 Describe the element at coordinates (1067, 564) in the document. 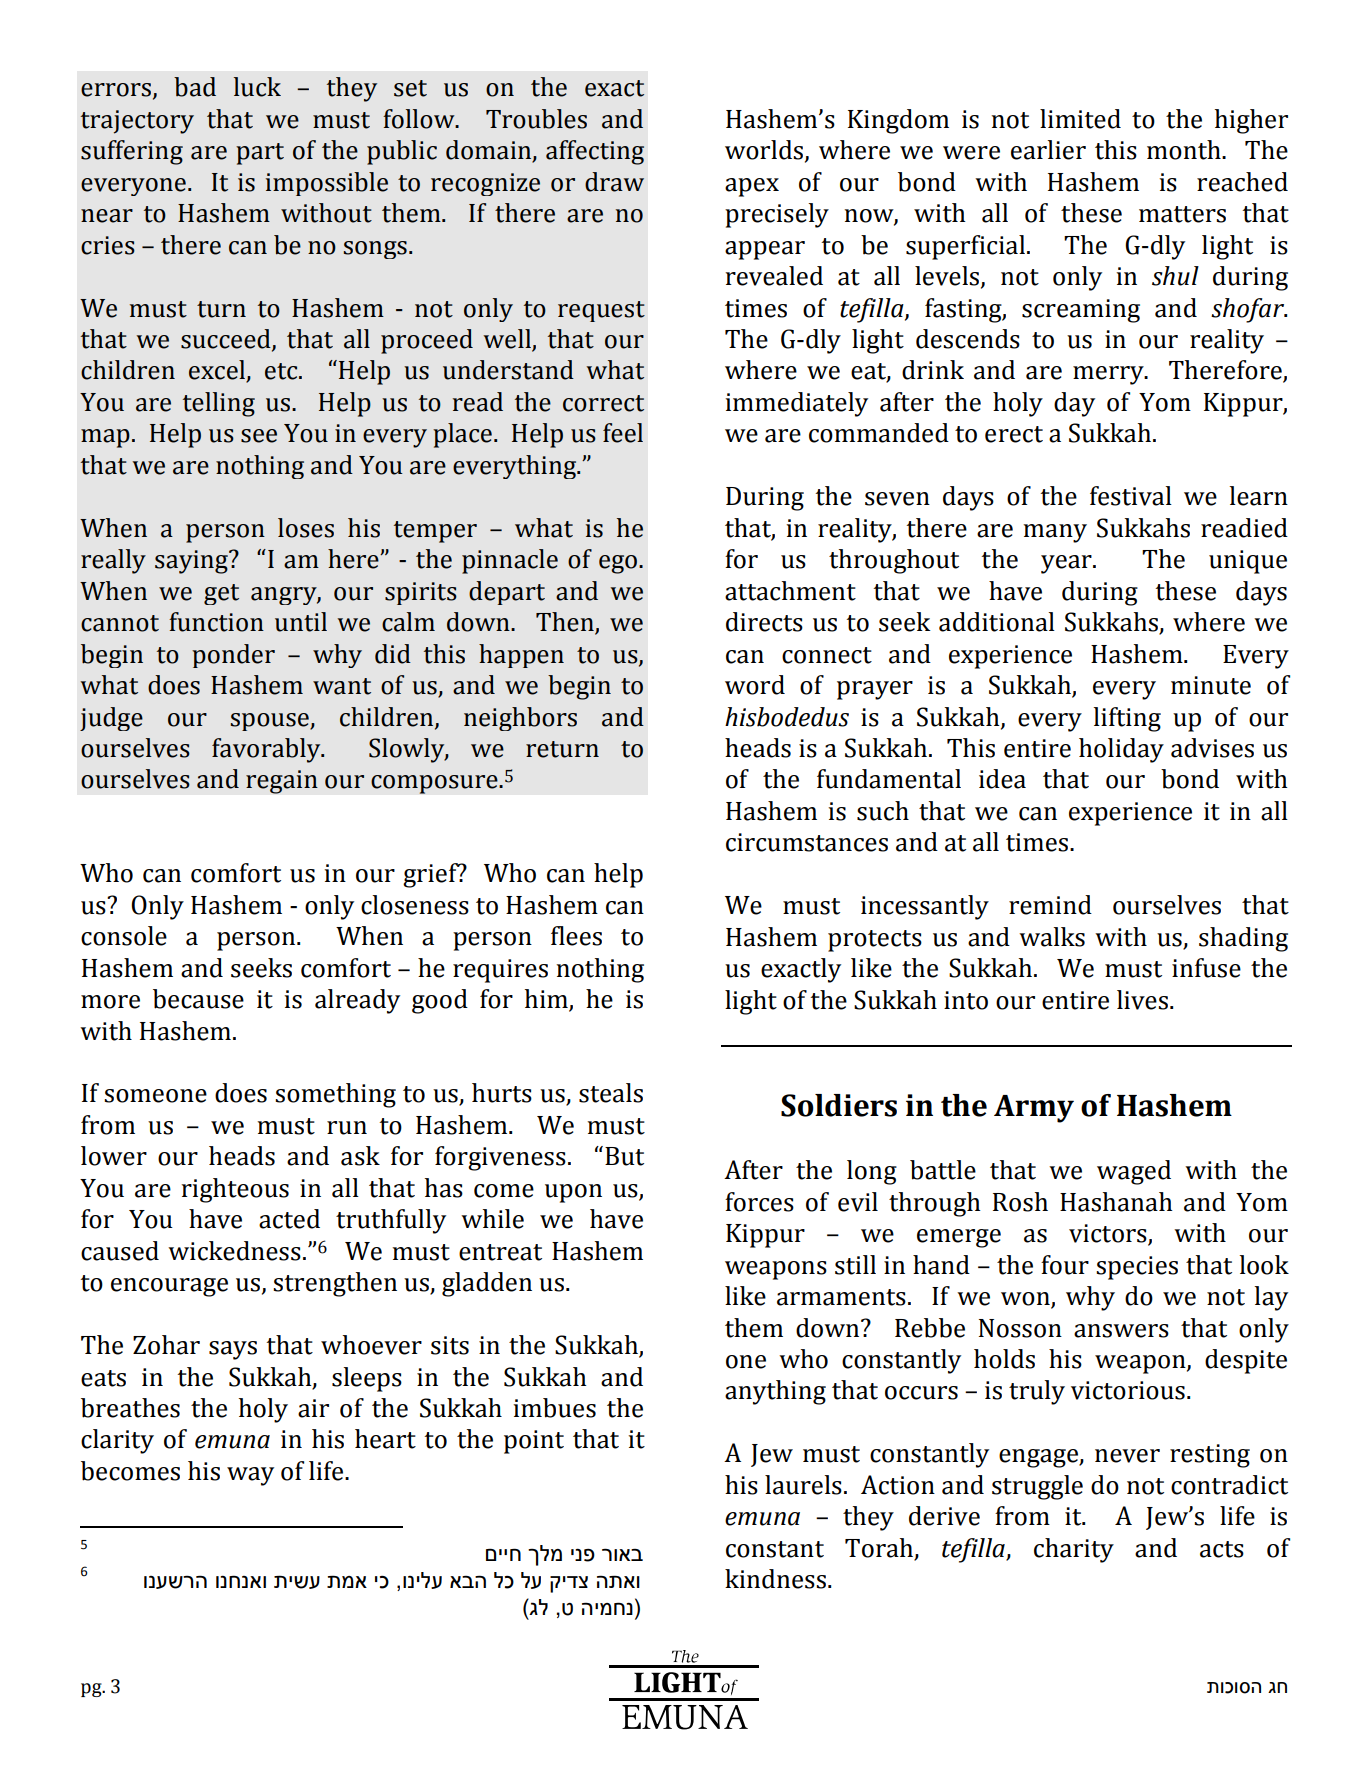

I see `year` at that location.
